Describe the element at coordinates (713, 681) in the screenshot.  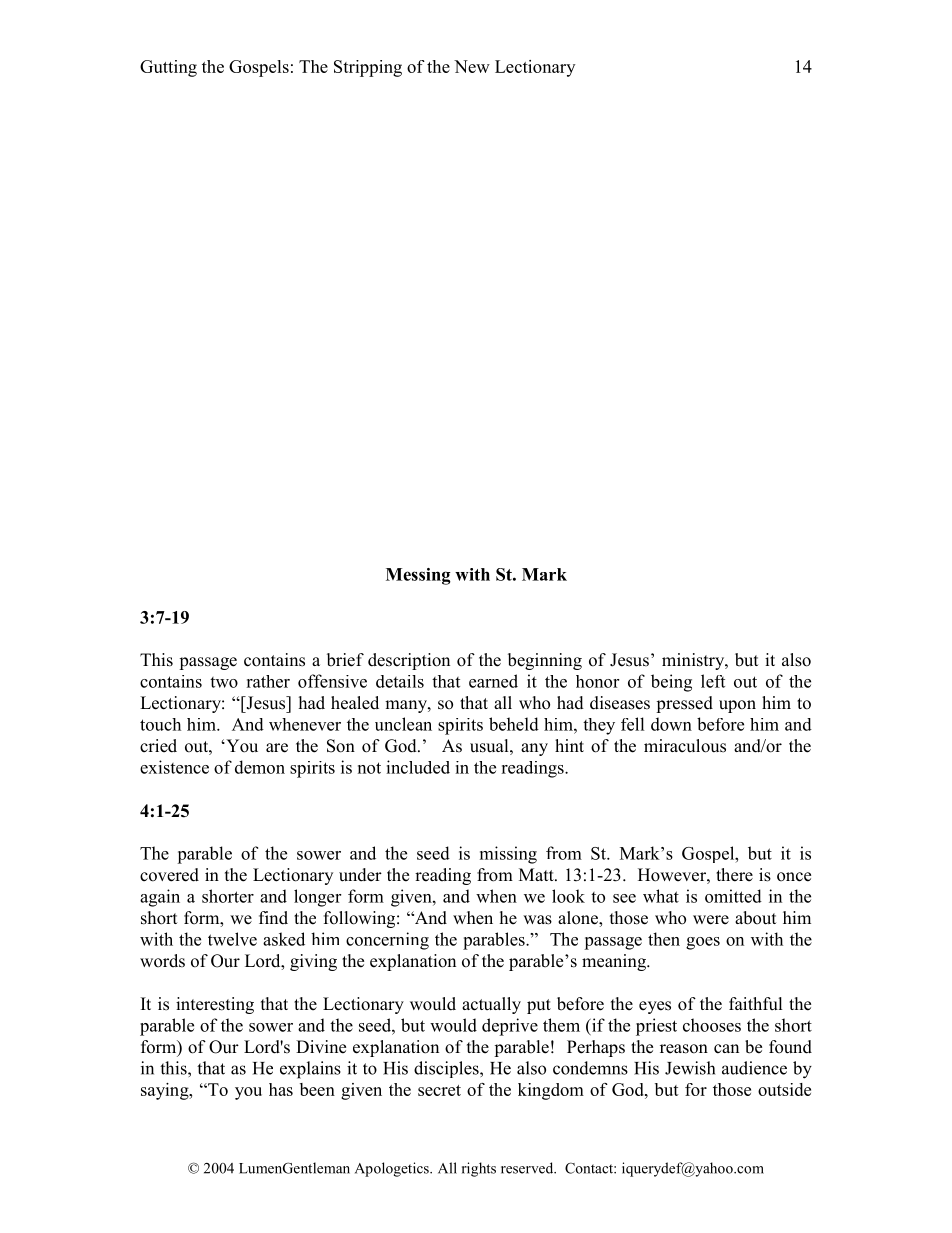
I see `left` at that location.
